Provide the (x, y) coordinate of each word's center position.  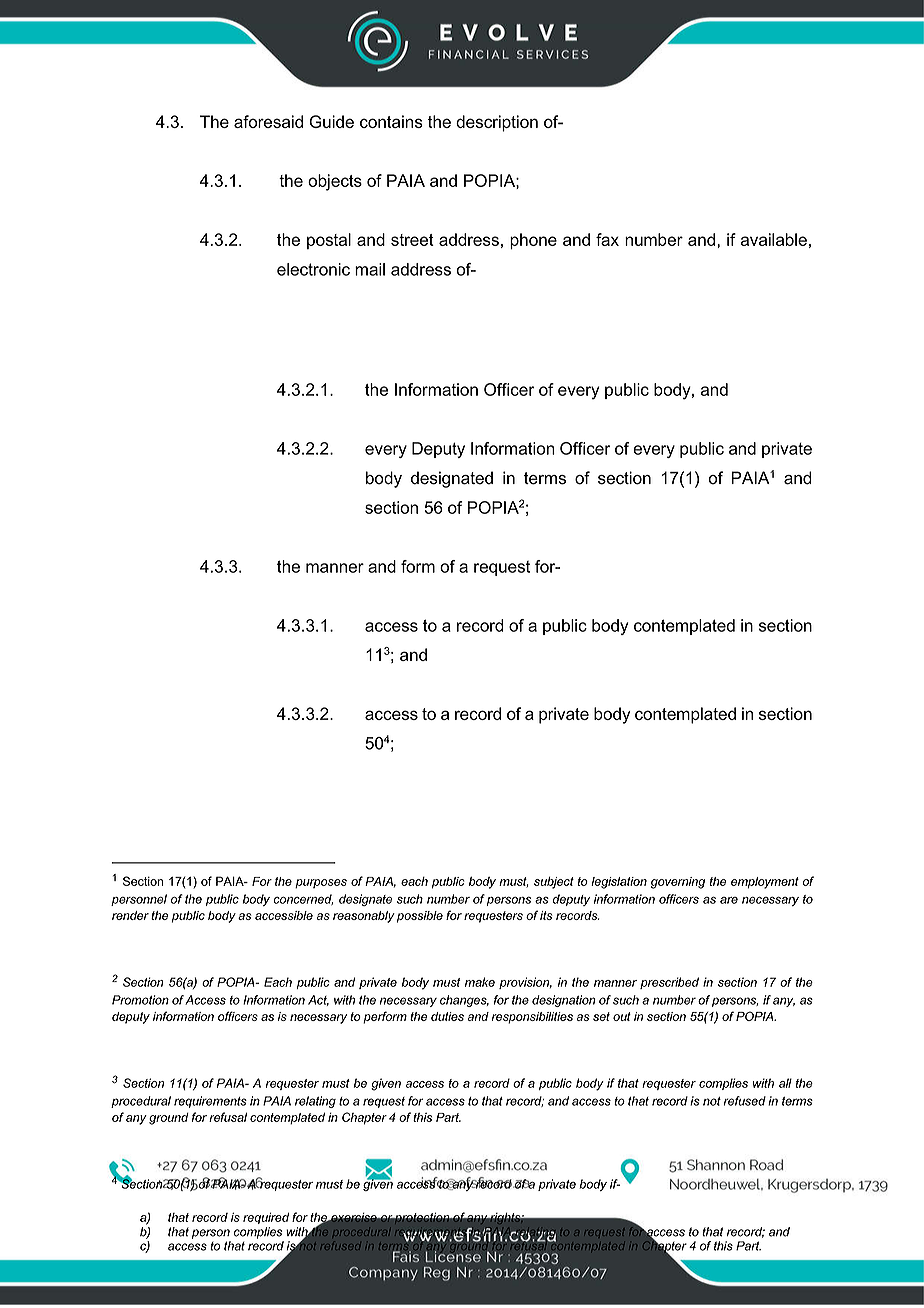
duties (447, 1016)
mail (370, 269)
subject (554, 883)
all (785, 1083)
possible (420, 917)
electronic (313, 269)
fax (607, 239)
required (266, 1218)
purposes (321, 884)
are (729, 900)
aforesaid (268, 121)
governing (678, 883)
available (774, 239)
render (130, 915)
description (497, 123)
